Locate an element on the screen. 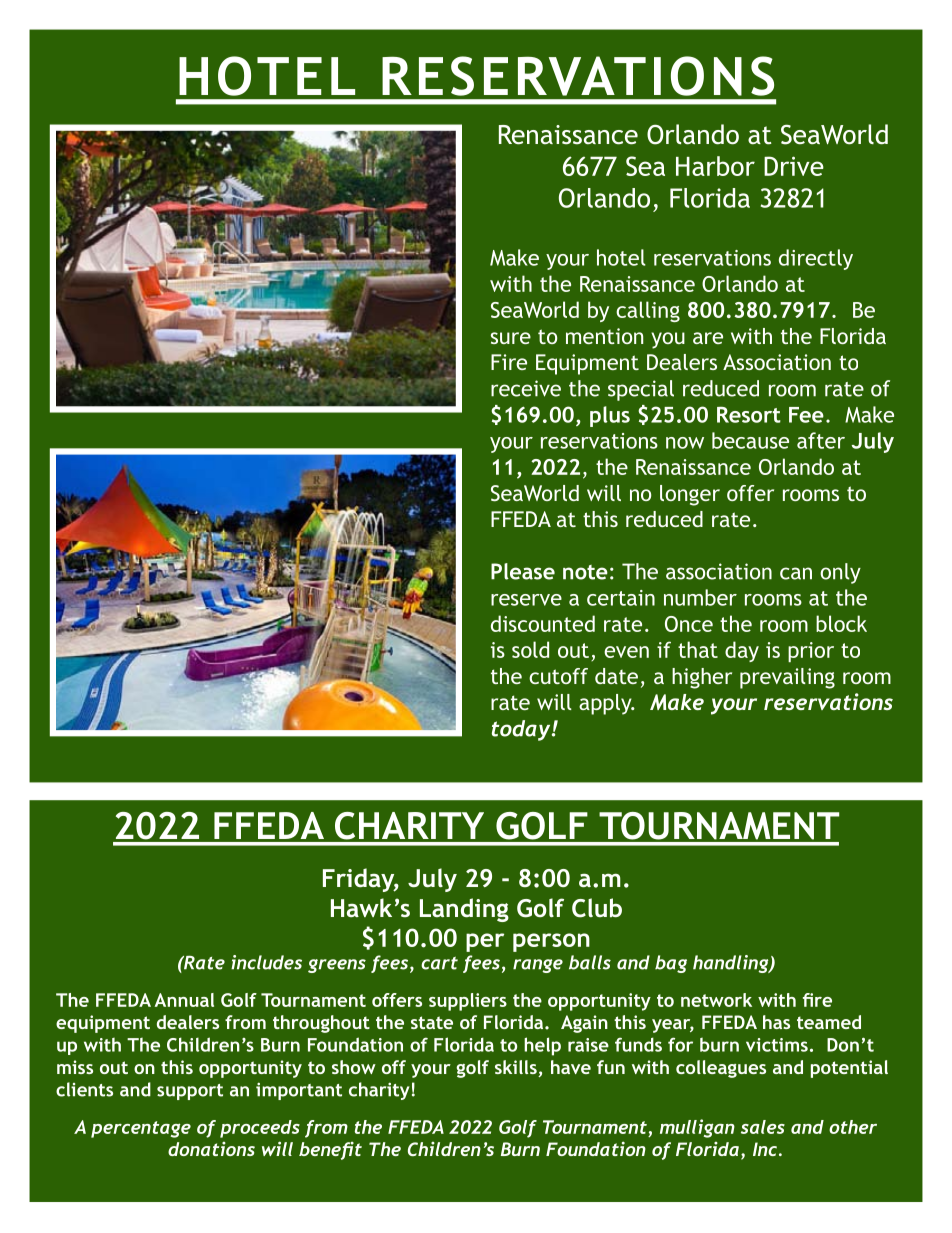 This screenshot has height=1233, width=952. prevailing is located at coordinates (787, 678).
